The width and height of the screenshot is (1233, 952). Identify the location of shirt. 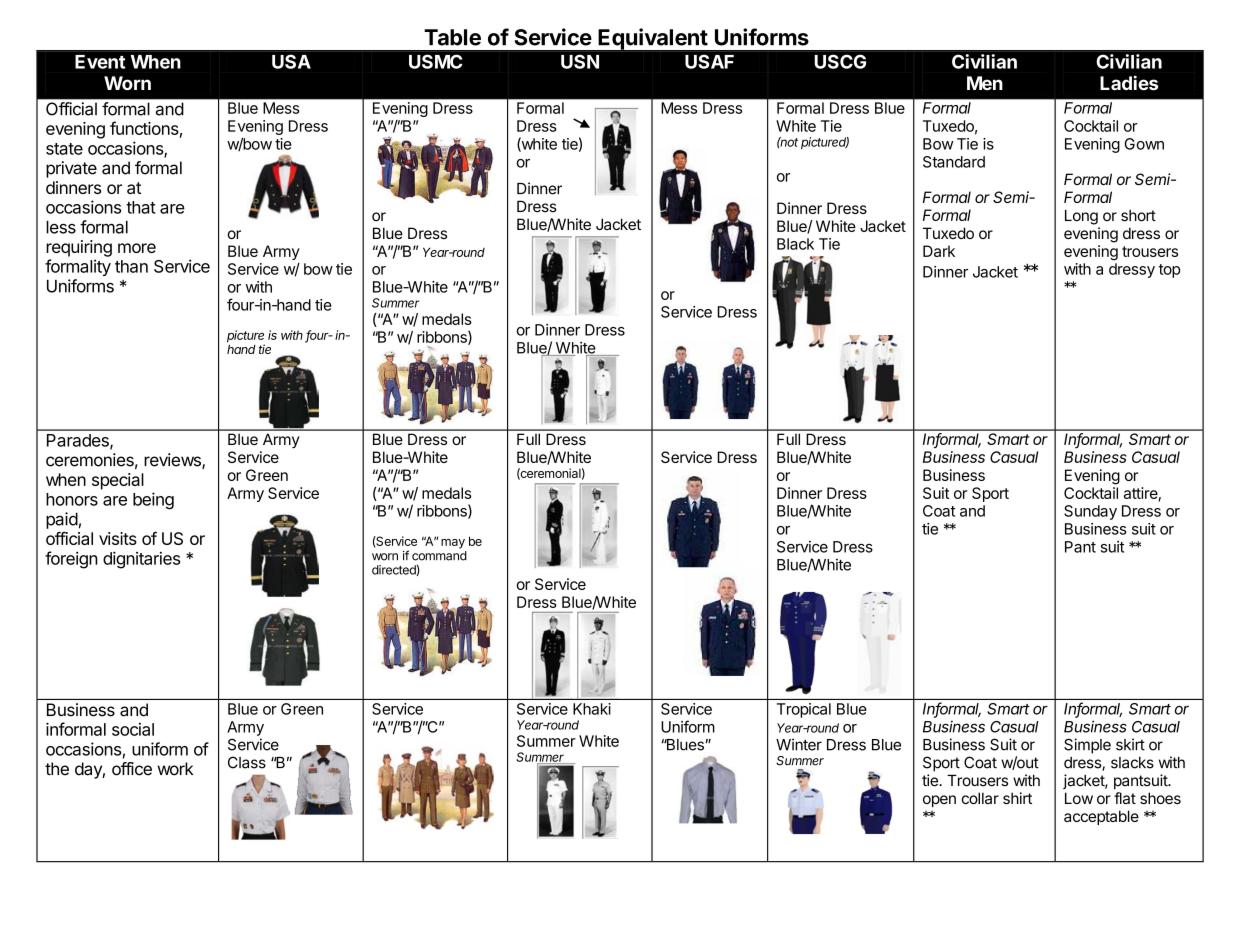
(1017, 798).
